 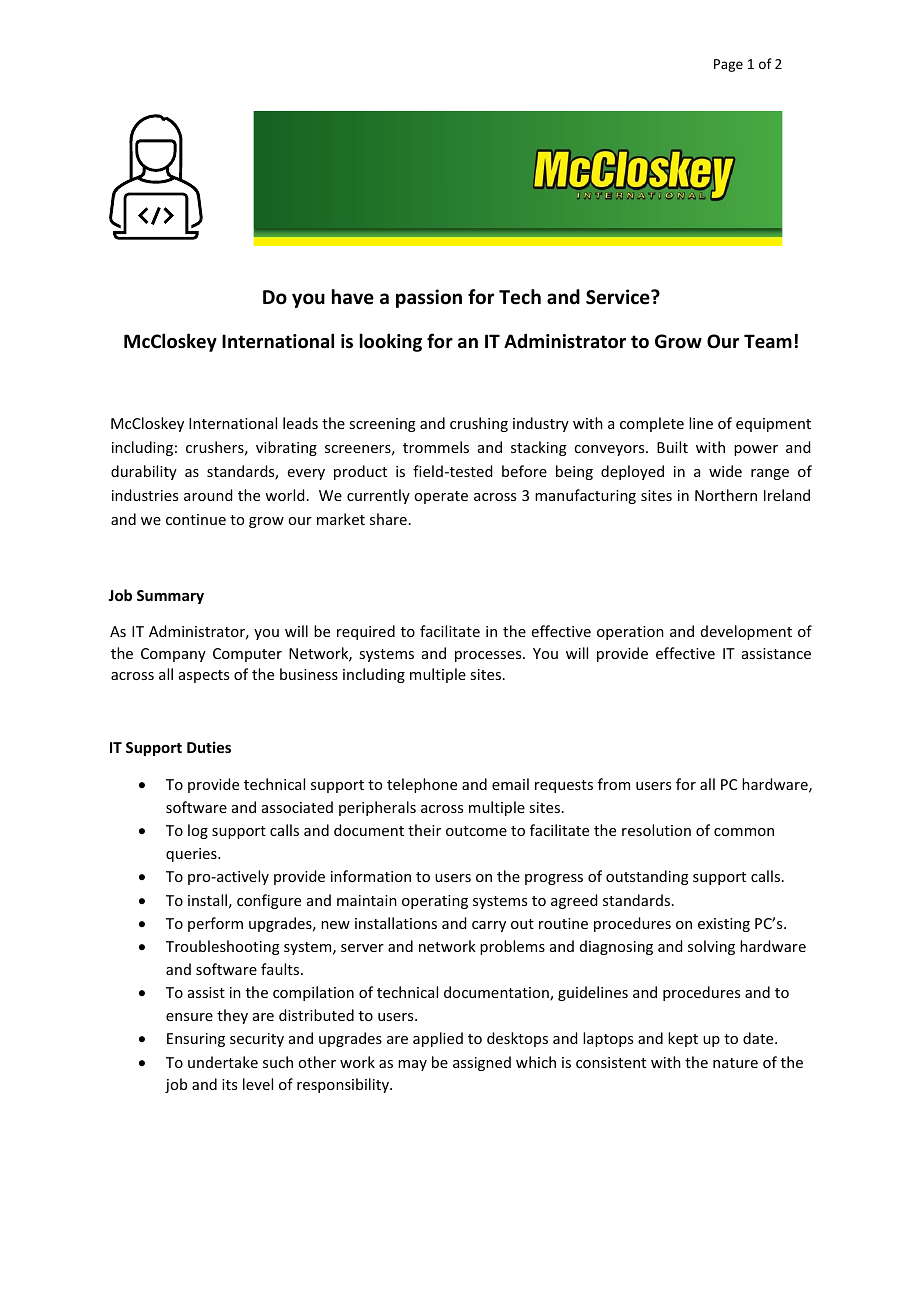 I want to click on crushing, so click(x=479, y=424).
